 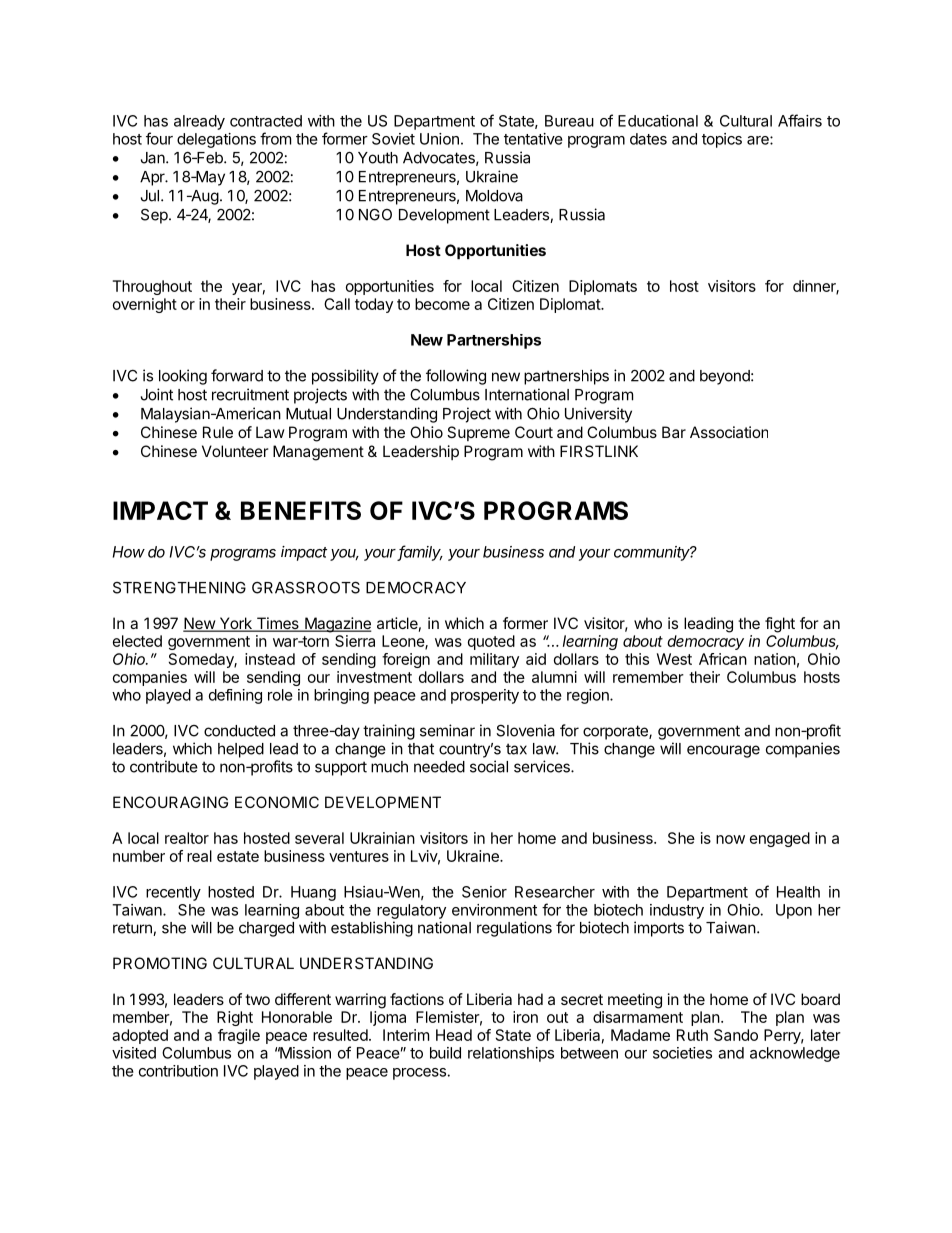 I want to click on STRENGTHENING, so click(x=179, y=587).
